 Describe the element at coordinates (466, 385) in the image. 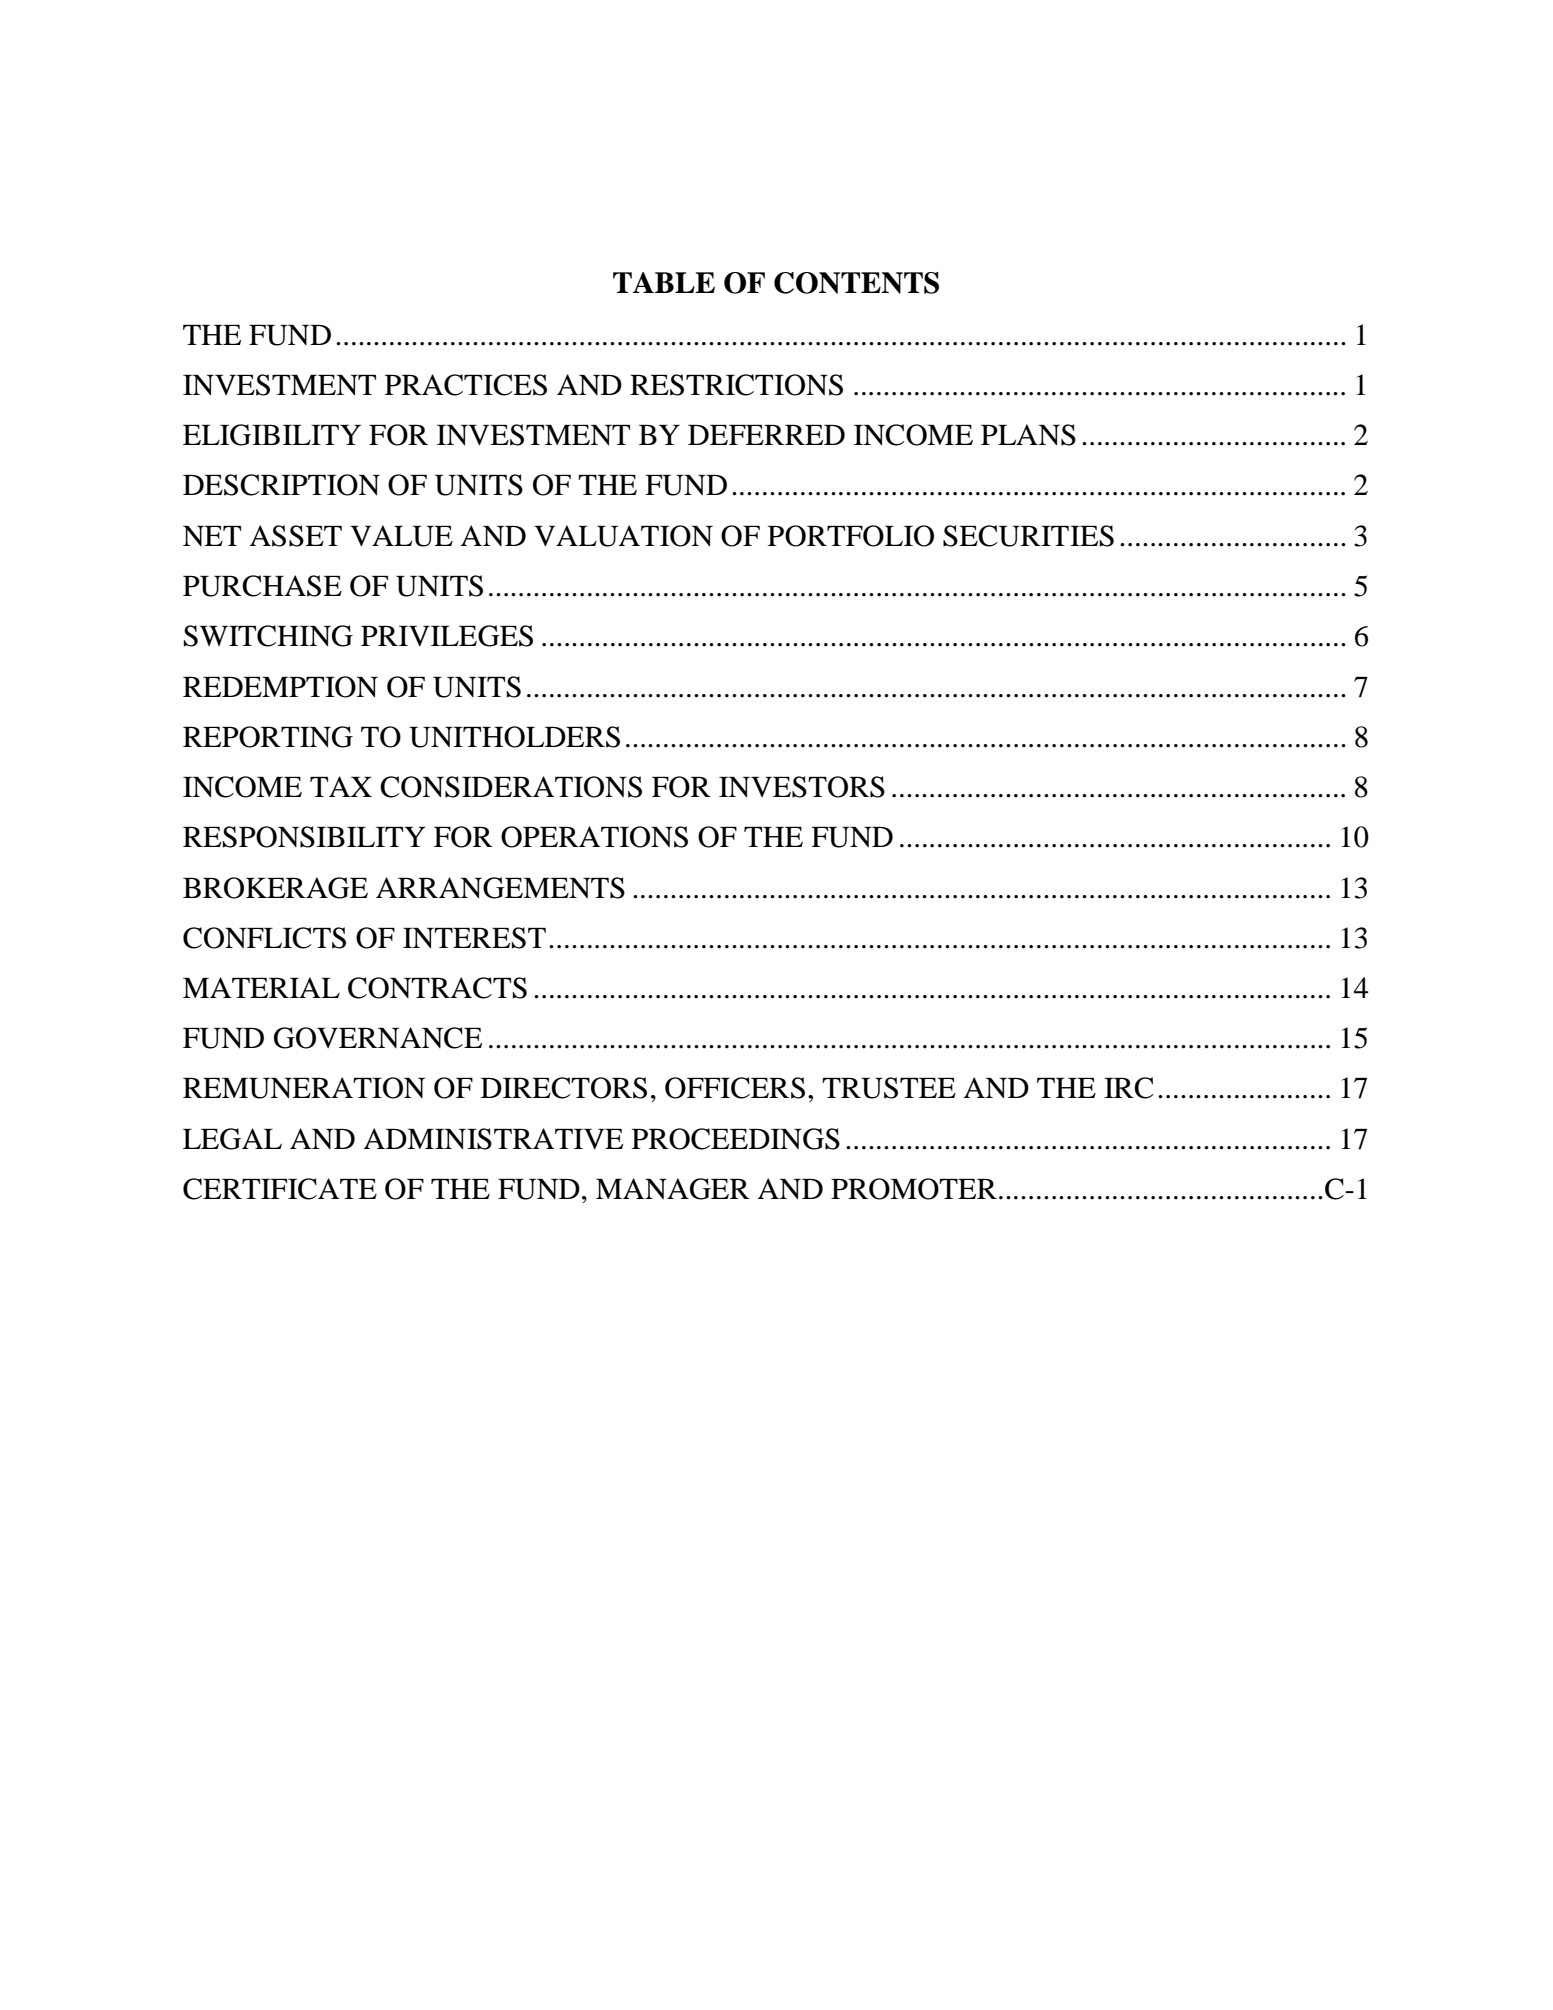

I see `PRACTICES` at that location.
